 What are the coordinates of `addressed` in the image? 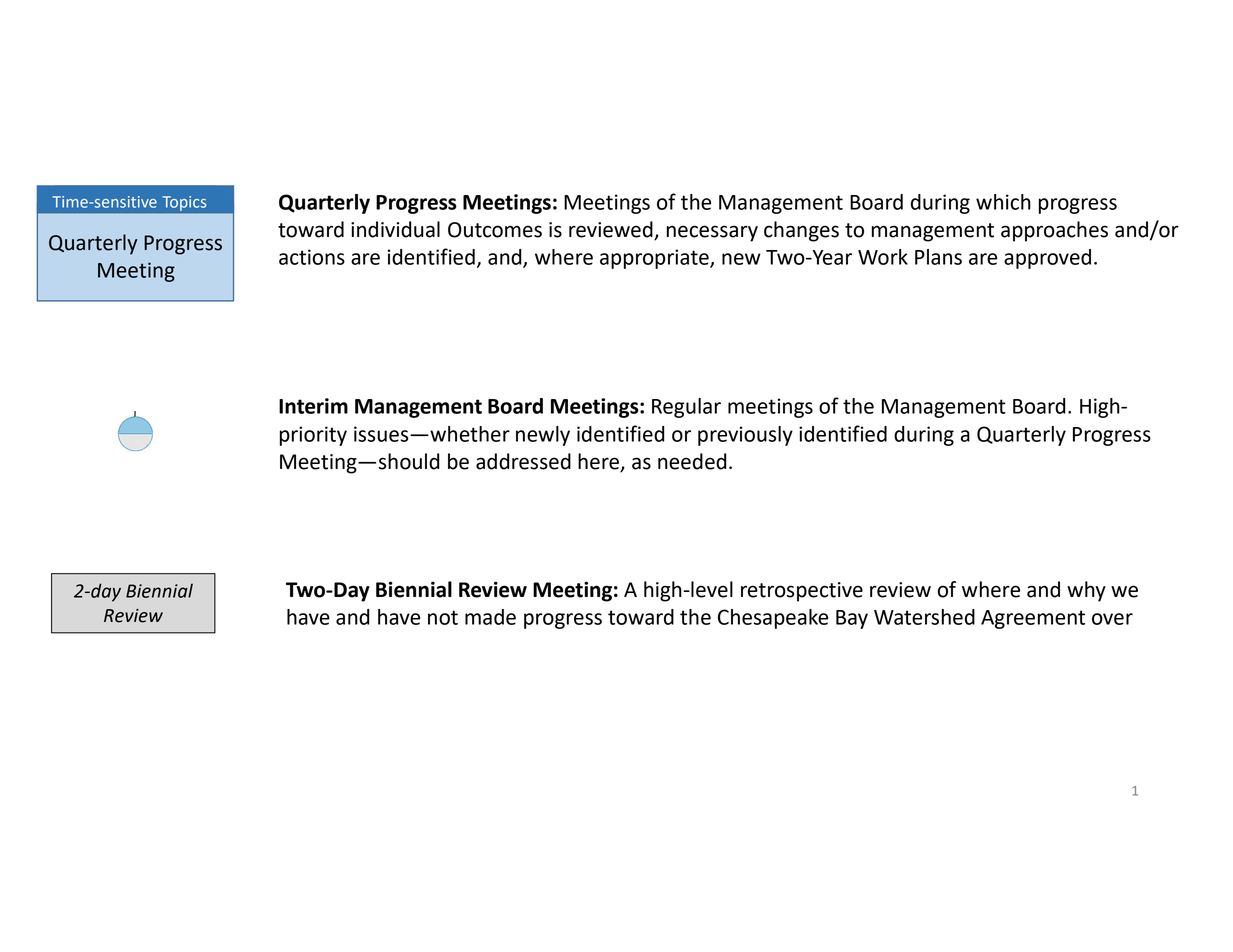 It's located at (523, 461).
